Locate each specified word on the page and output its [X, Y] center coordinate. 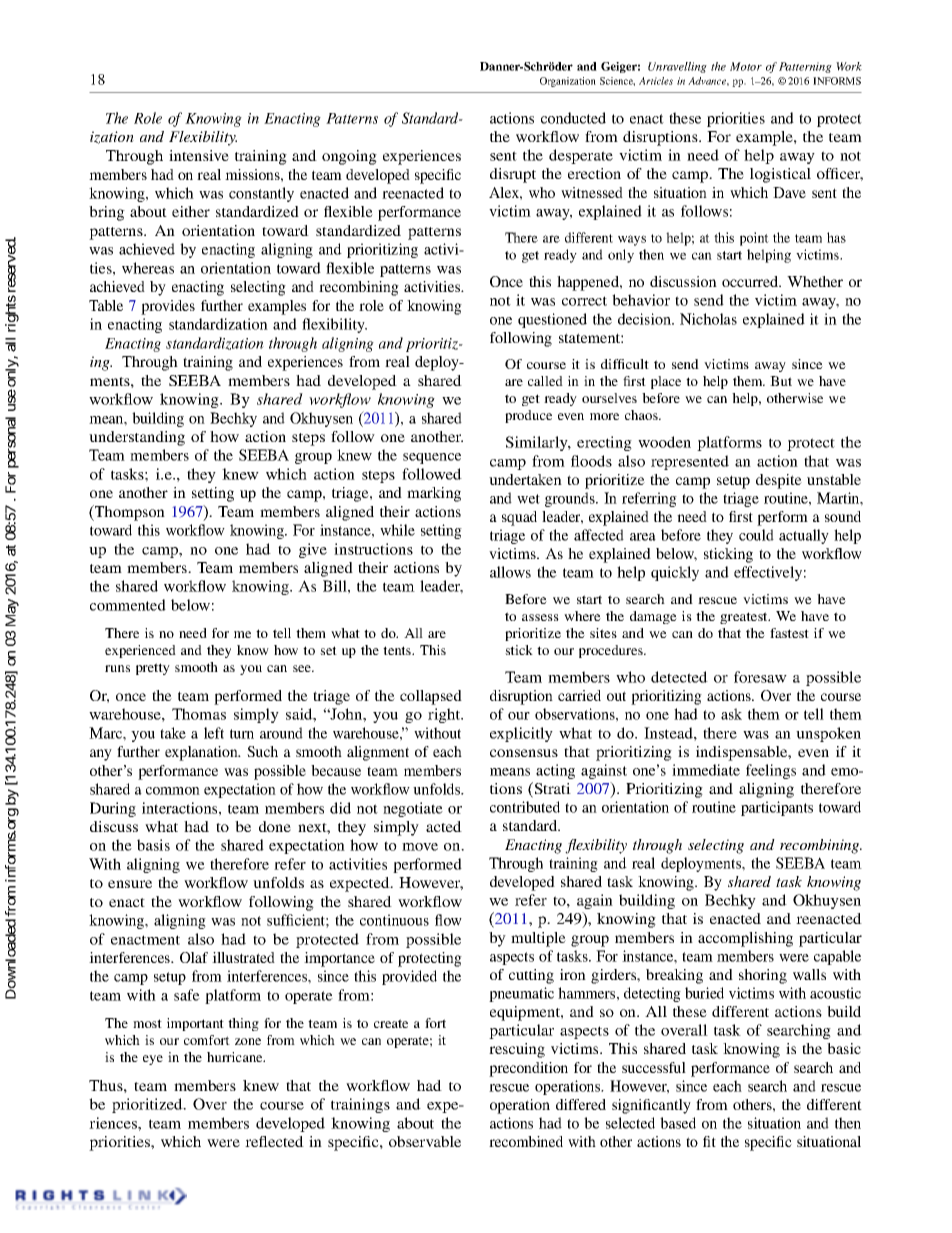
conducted [573, 118]
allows [510, 572]
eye [153, 1060]
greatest [745, 618]
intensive [199, 155]
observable [425, 1141]
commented [128, 605]
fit [709, 1141]
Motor [746, 66]
